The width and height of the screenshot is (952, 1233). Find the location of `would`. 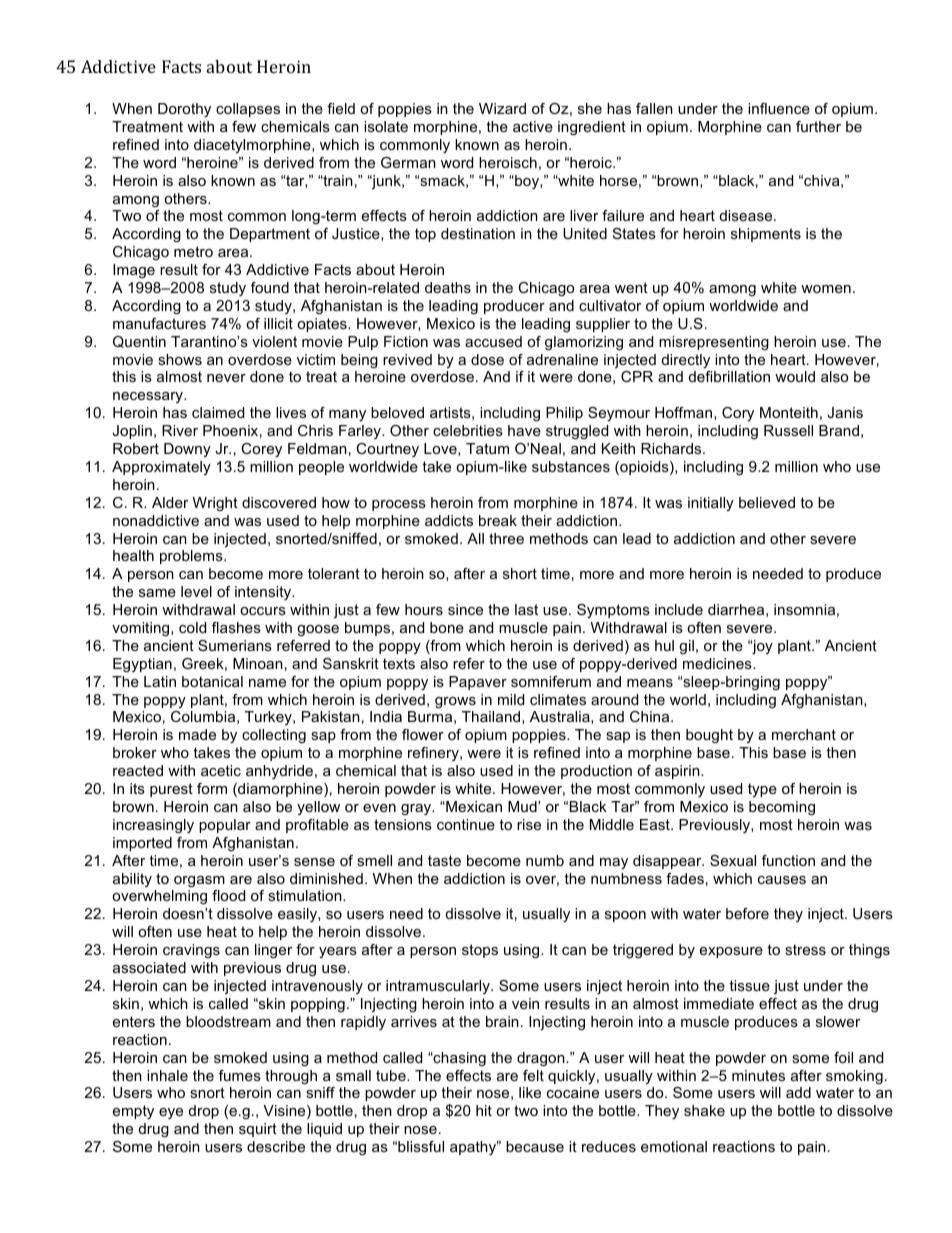

would is located at coordinates (795, 376).
